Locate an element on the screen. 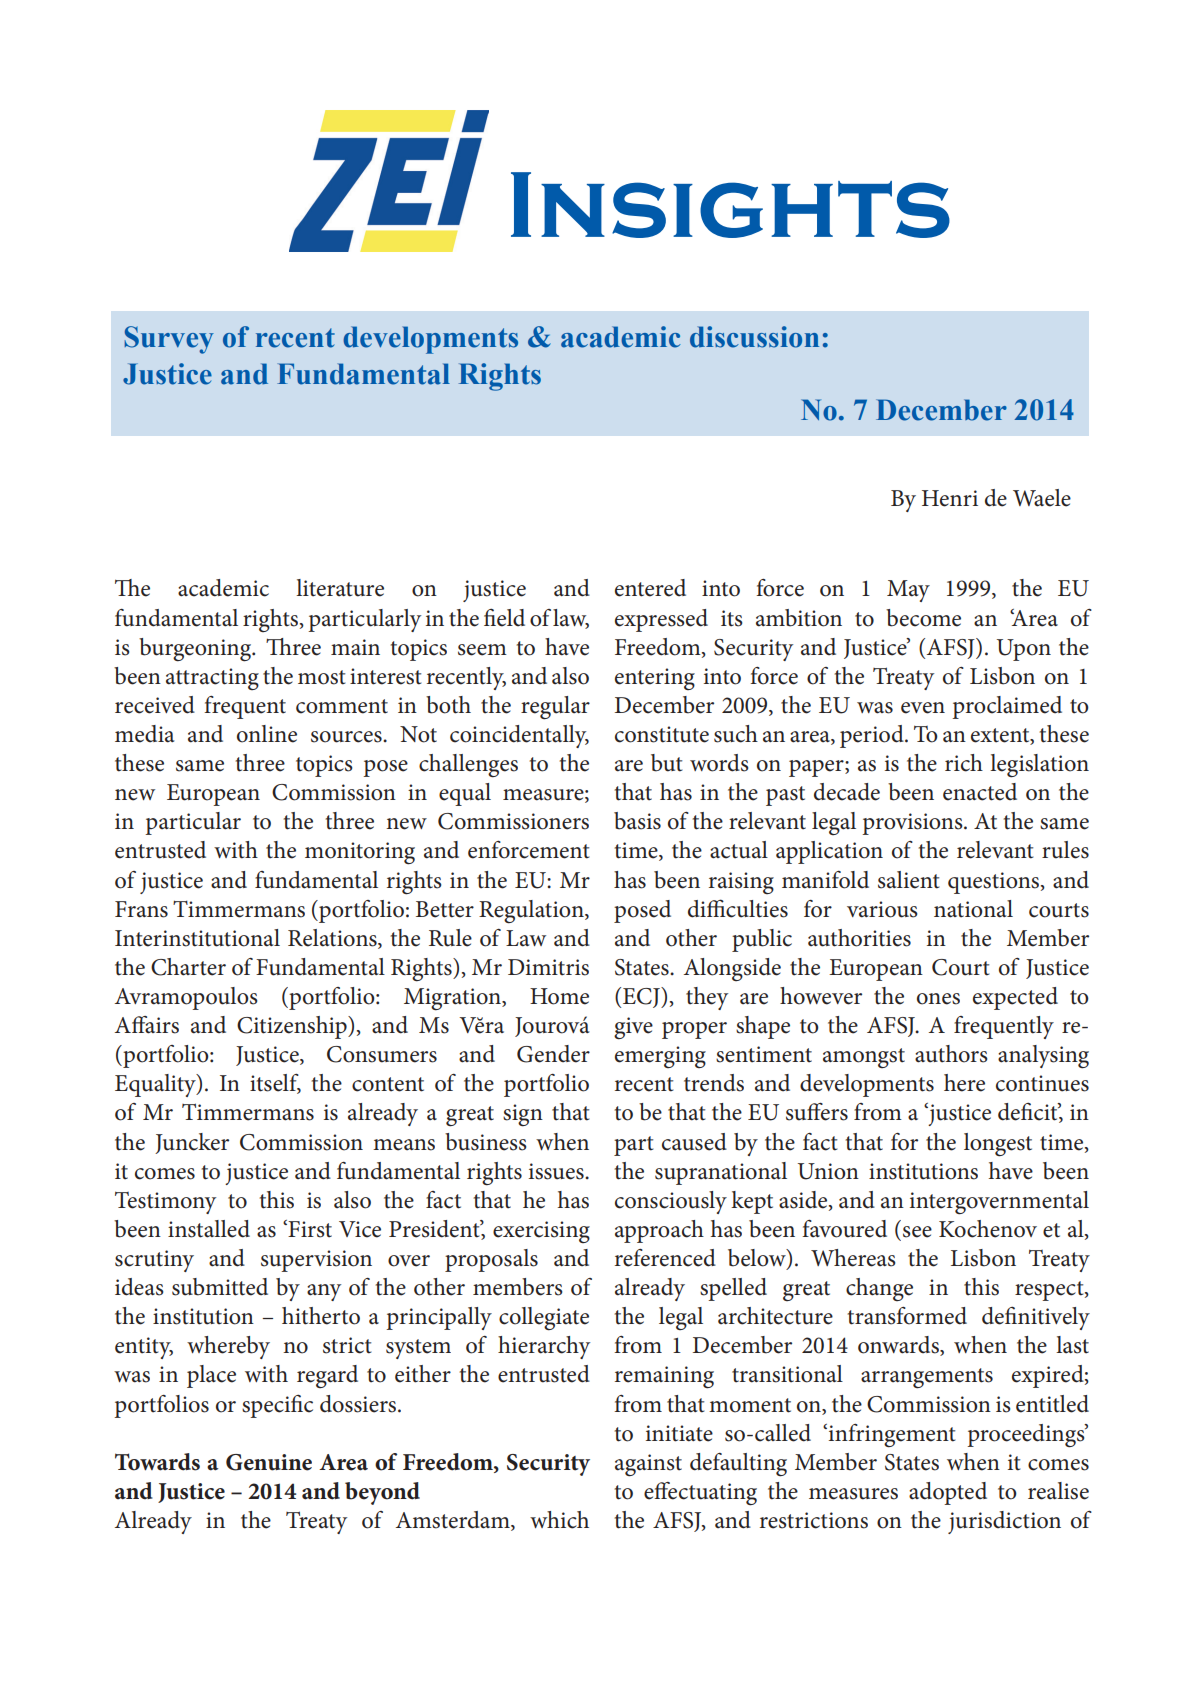  salient is located at coordinates (908, 880).
